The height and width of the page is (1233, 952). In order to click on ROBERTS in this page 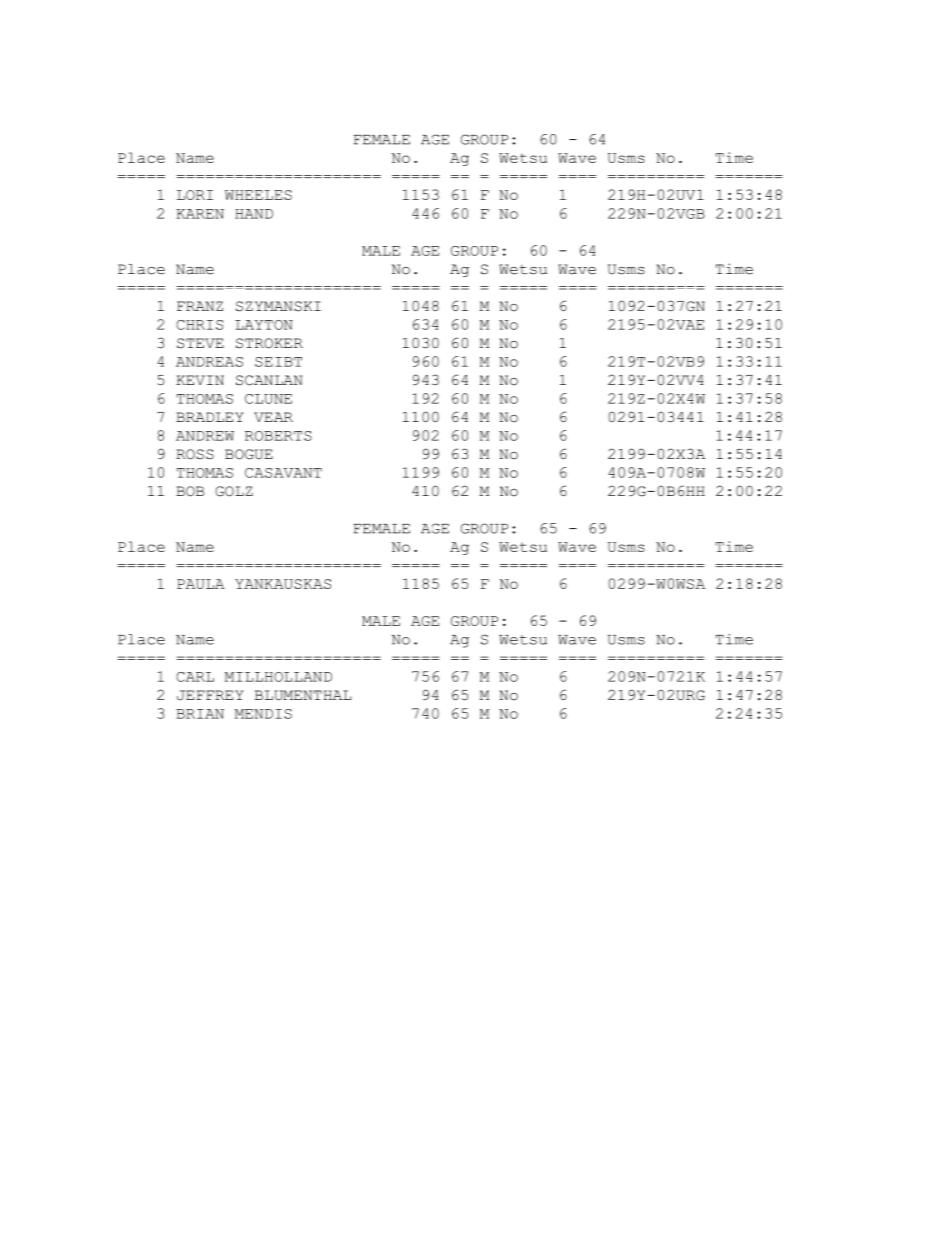, I will do `click(278, 436)`.
